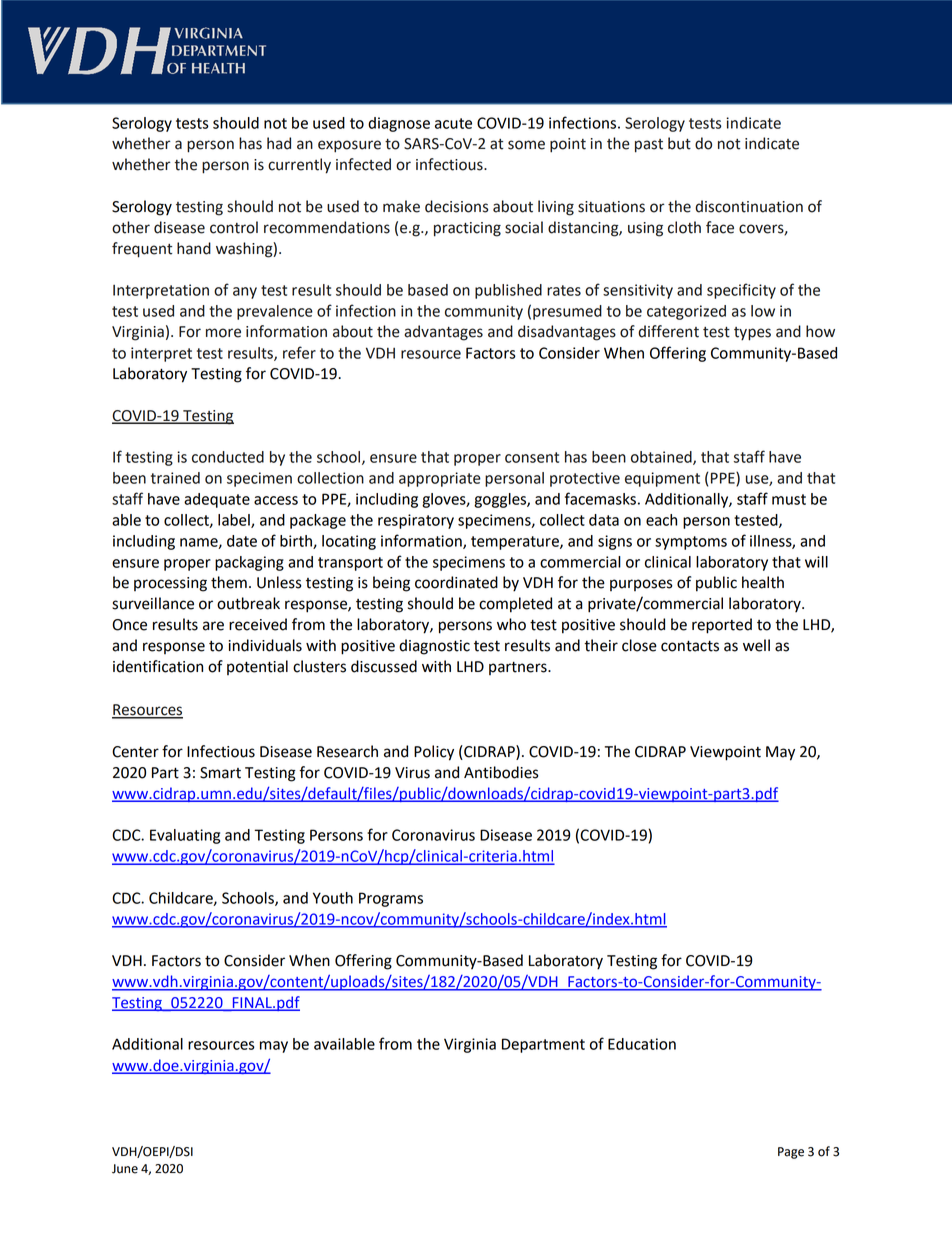 The height and width of the image is (1233, 952). I want to click on June, so click(125, 1169).
